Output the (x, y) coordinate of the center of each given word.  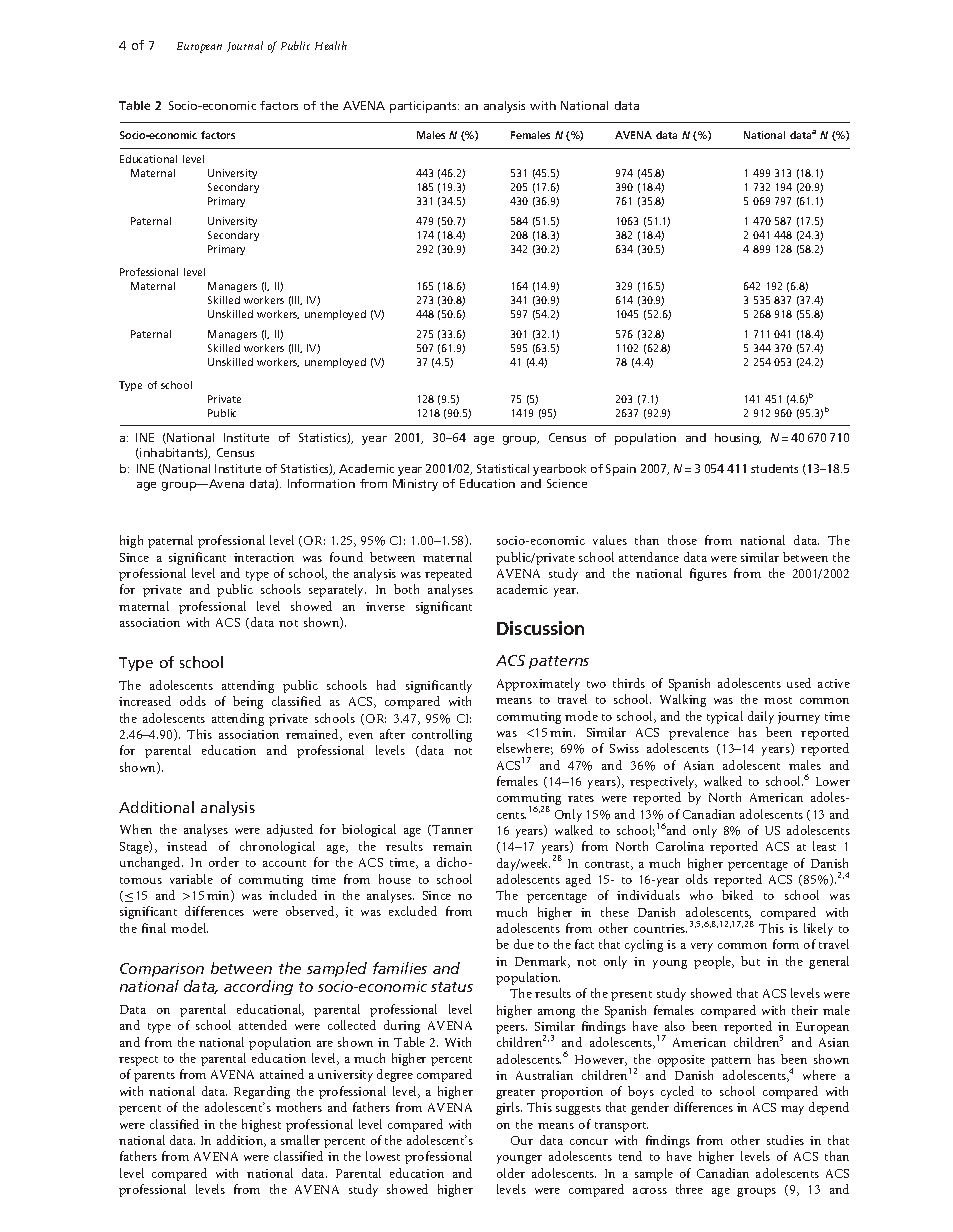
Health (331, 45)
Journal (245, 46)
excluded (413, 911)
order (224, 862)
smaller (300, 1140)
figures (708, 574)
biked (737, 895)
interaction (264, 557)
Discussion (540, 628)
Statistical (503, 468)
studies (785, 1140)
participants (424, 107)
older (511, 1173)
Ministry (415, 485)
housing (738, 439)
